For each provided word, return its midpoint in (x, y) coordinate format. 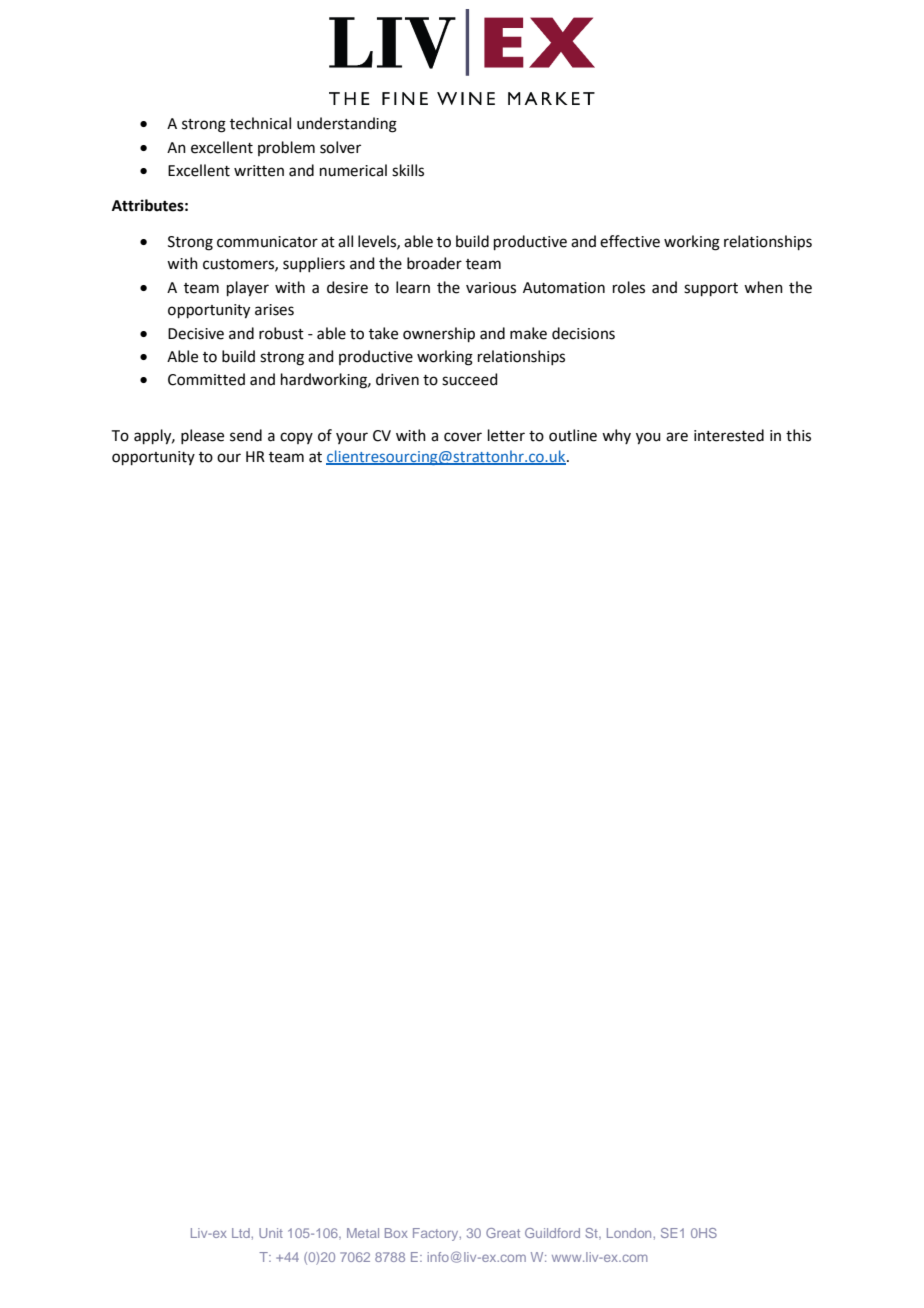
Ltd (241, 1233)
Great (503, 1233)
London (629, 1233)
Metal (363, 1233)
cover (463, 437)
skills (408, 170)
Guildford (552, 1233)
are (677, 437)
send (246, 435)
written (259, 171)
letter (506, 435)
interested (729, 435)
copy (296, 438)
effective (630, 241)
